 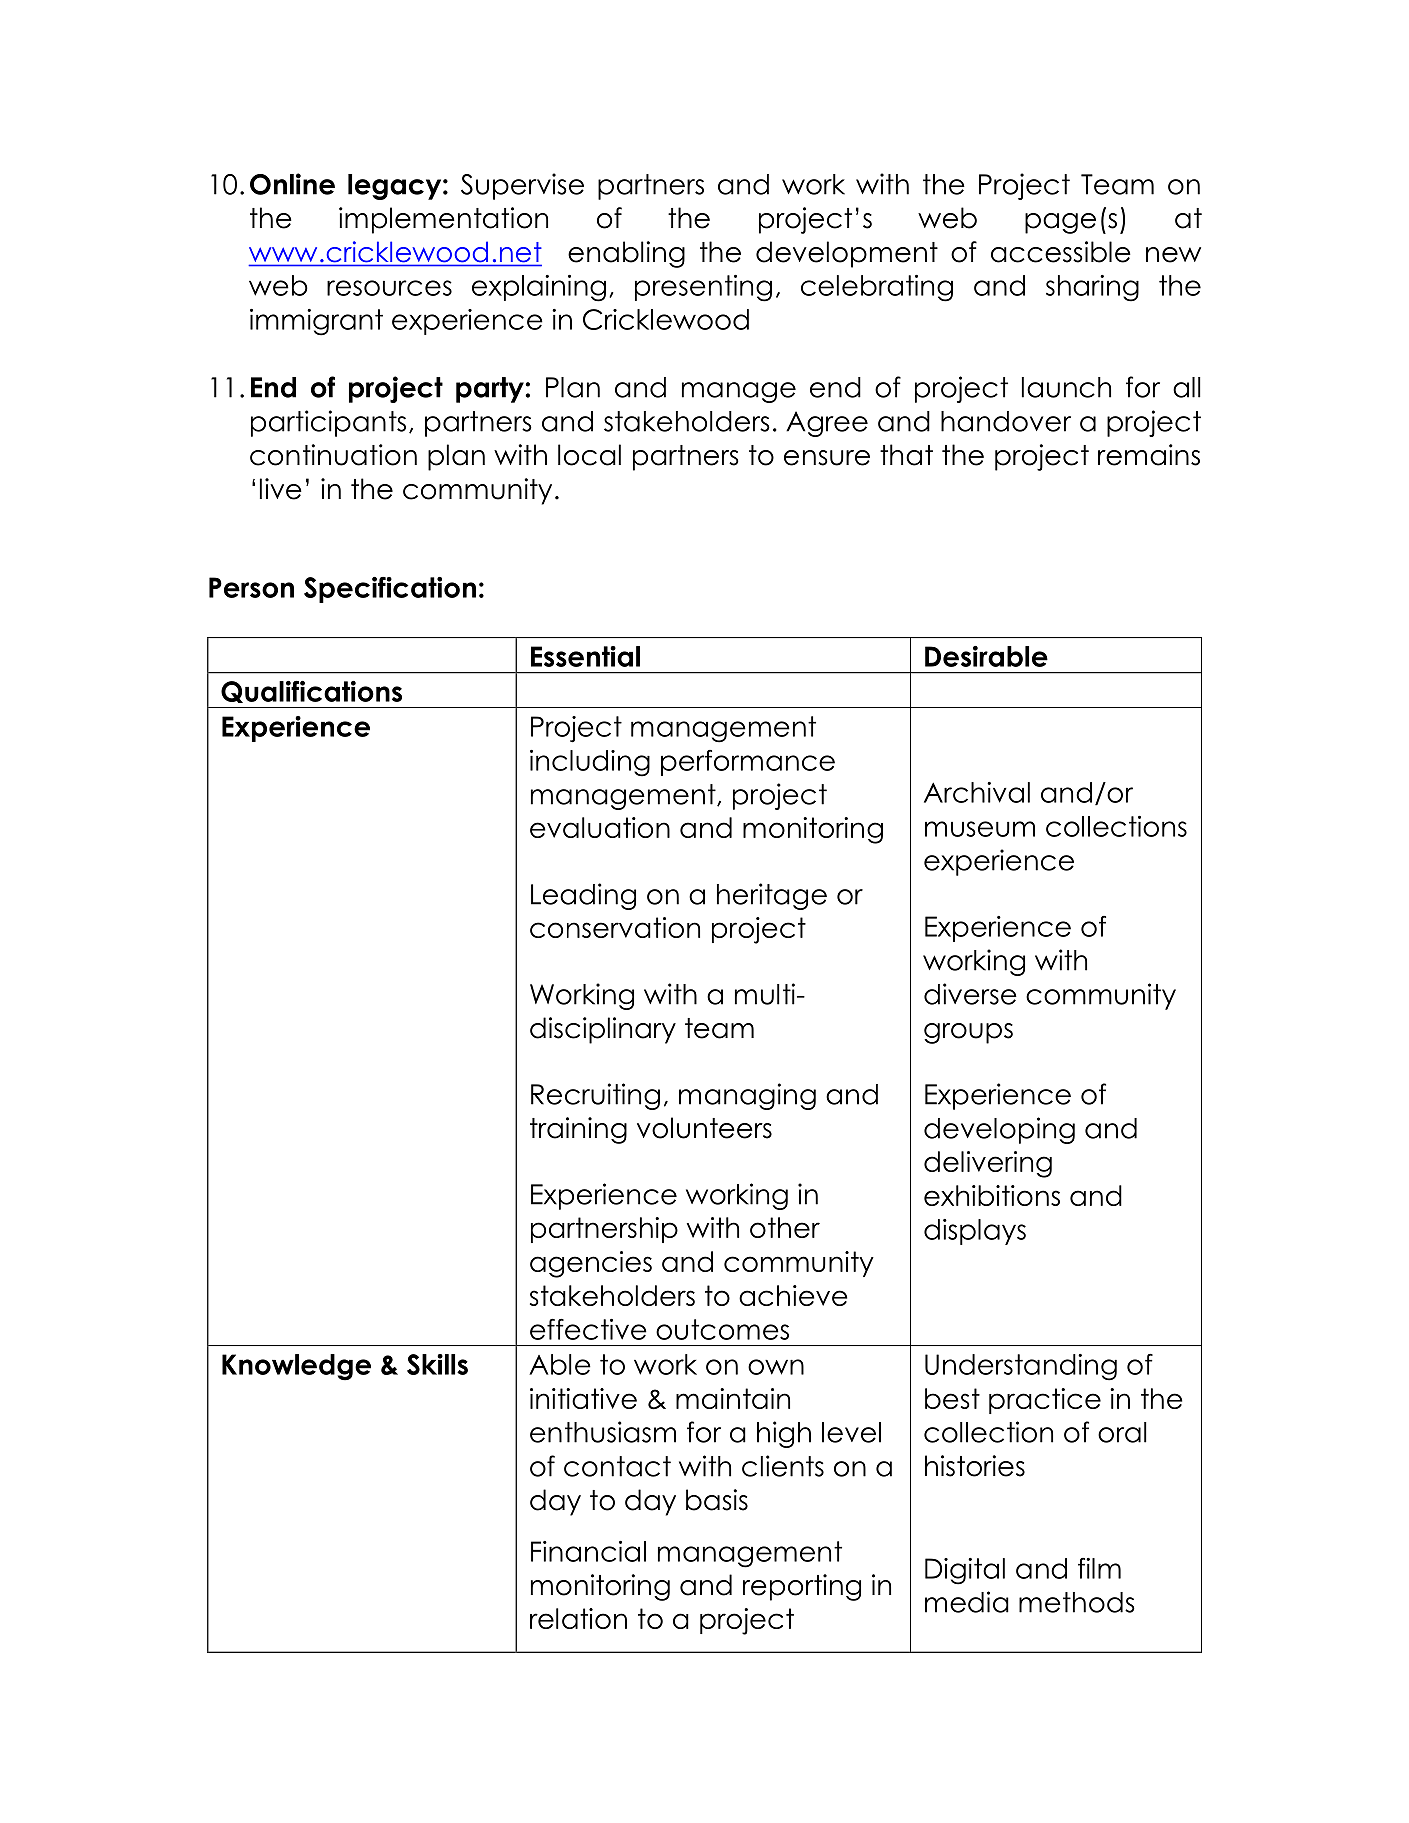 I want to click on groups, so click(x=968, y=1033).
